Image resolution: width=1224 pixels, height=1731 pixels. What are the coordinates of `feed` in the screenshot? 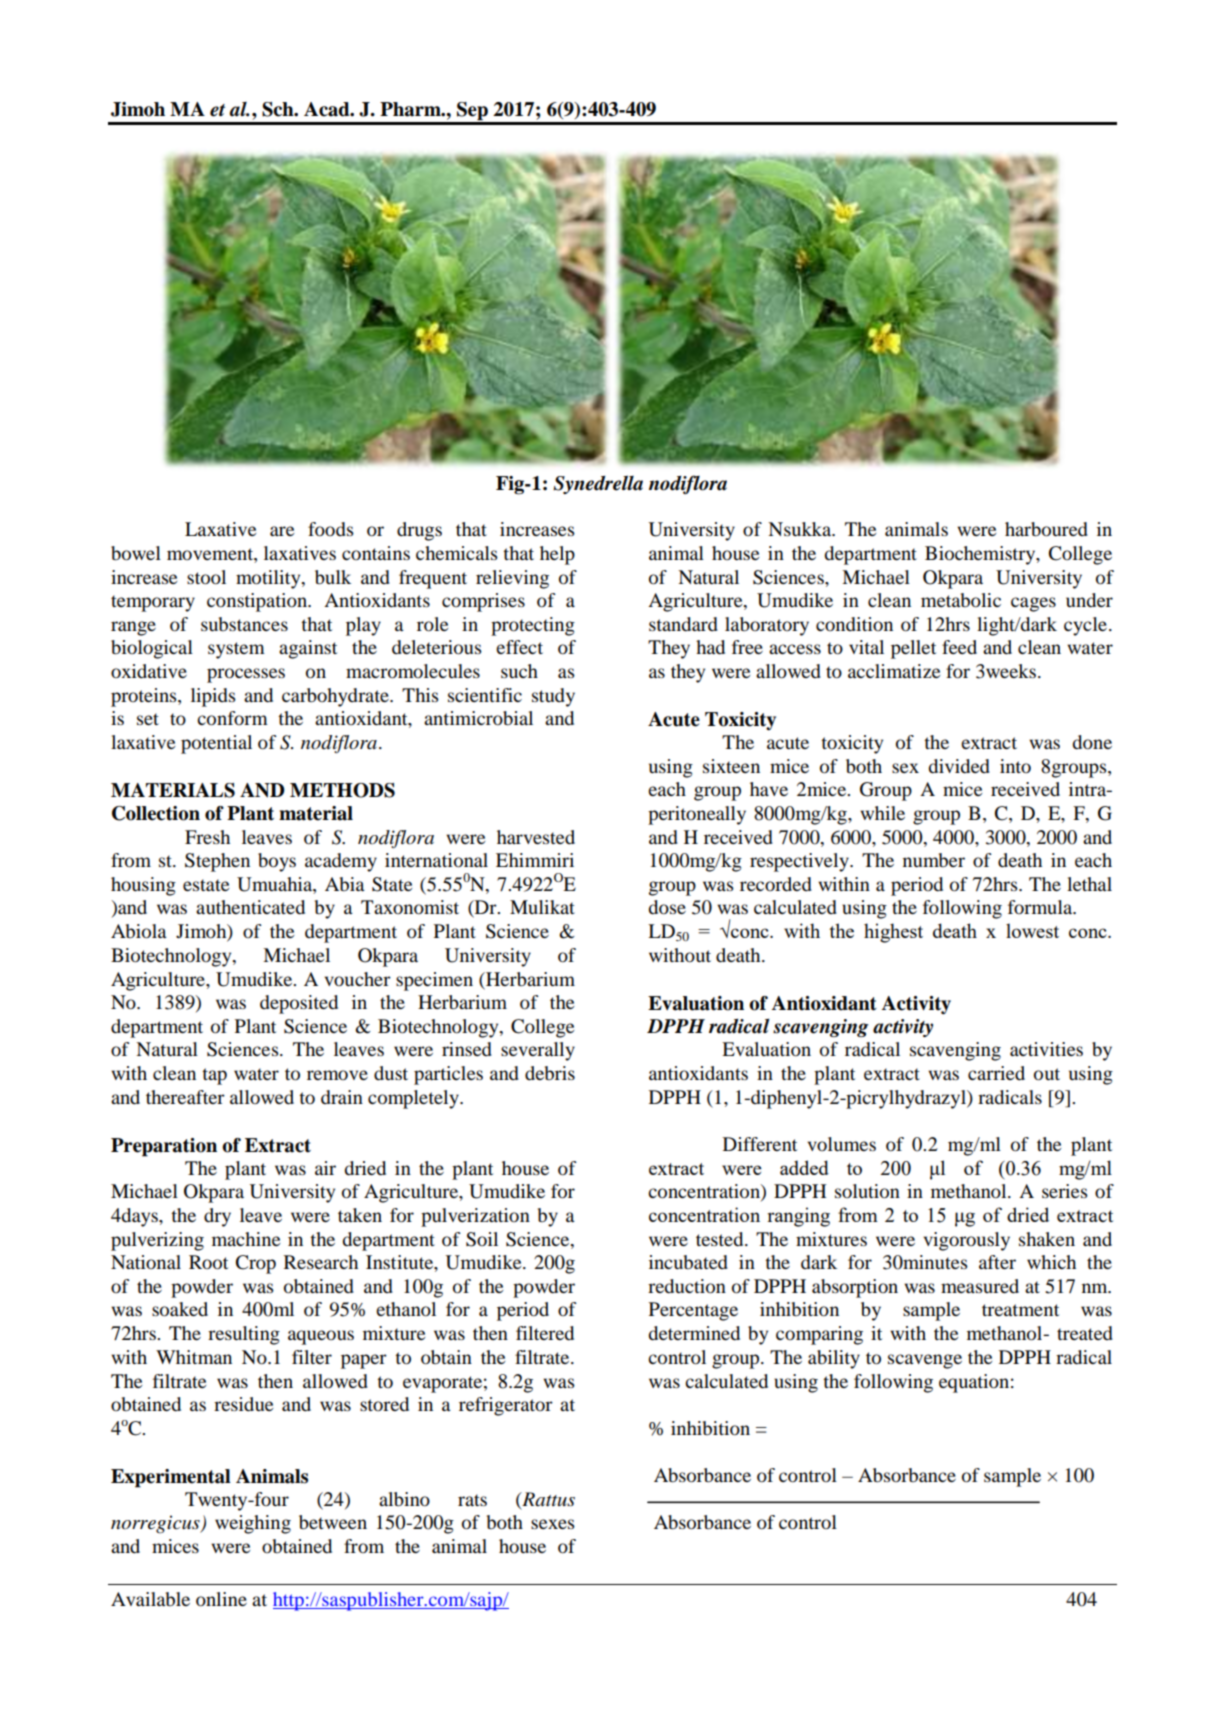 It's located at (959, 647).
